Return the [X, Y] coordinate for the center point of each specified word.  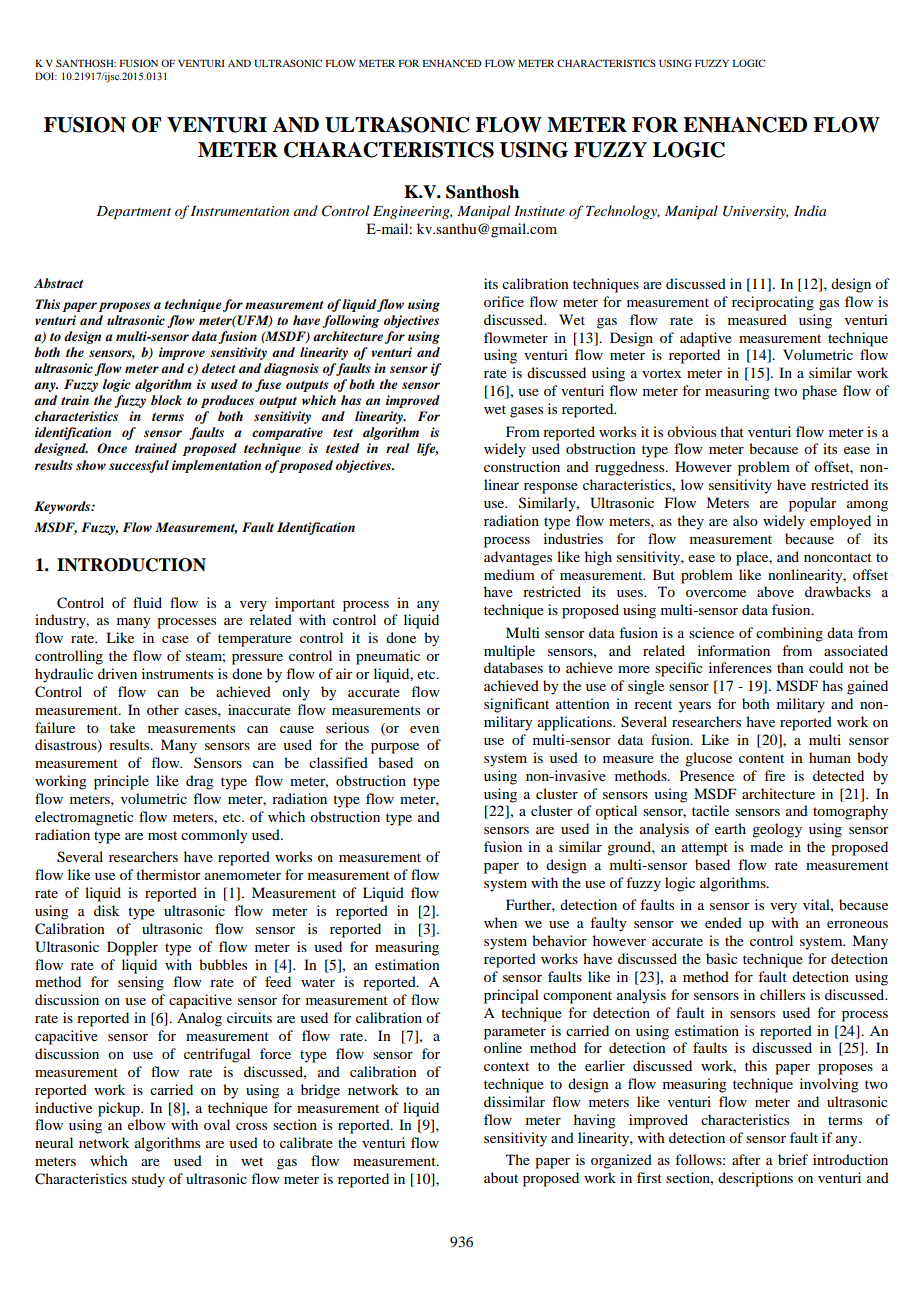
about [501, 1177]
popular [813, 504]
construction [522, 466]
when [500, 922]
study [148, 1180]
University [755, 212]
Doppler [132, 948]
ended [723, 922]
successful [139, 466]
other [163, 709]
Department [133, 213]
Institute [539, 211]
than [790, 667]
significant [516, 705]
